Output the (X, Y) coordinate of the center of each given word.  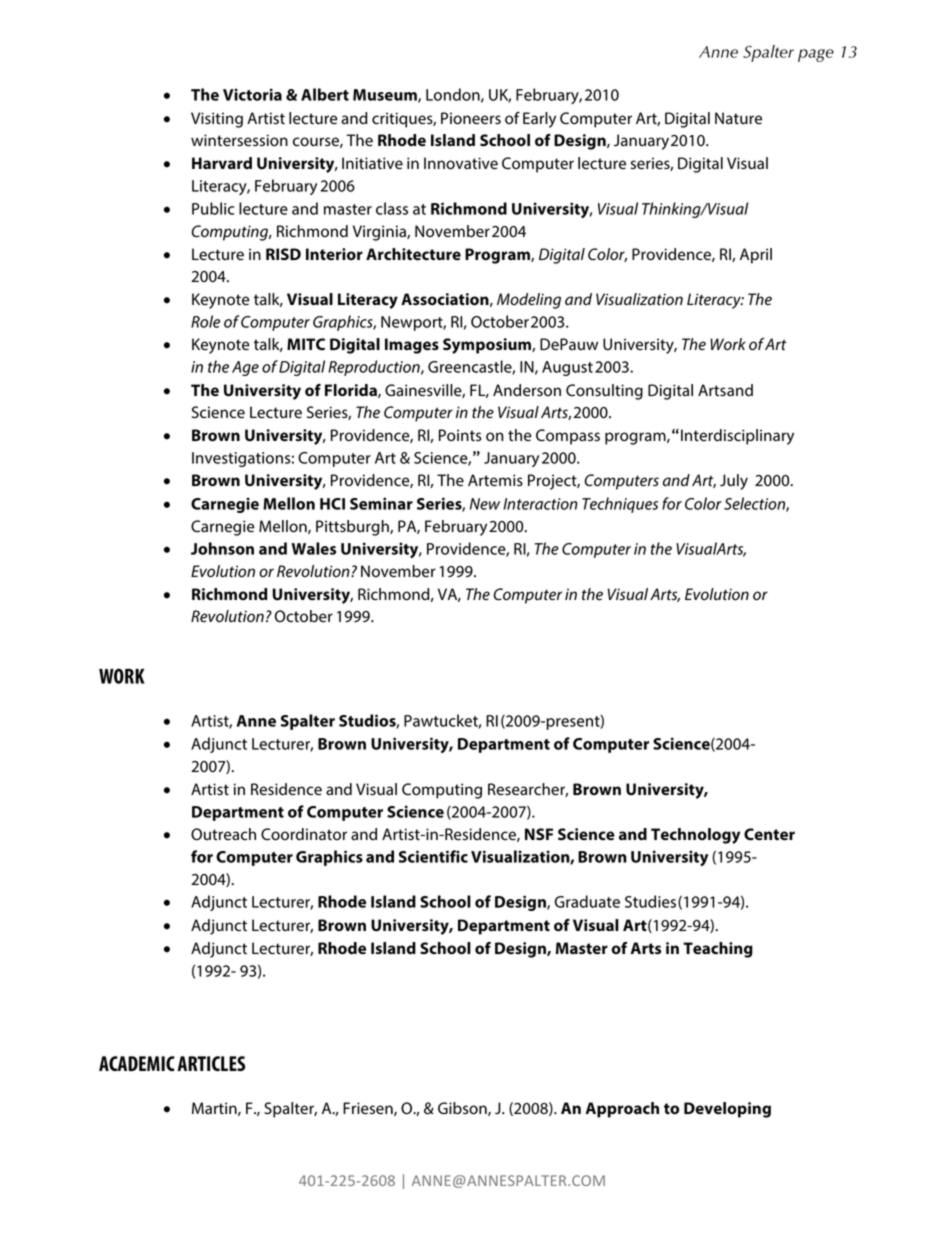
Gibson (463, 1109)
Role (205, 321)
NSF (539, 834)
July (734, 482)
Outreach (223, 834)
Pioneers (471, 118)
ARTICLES (211, 1063)
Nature (738, 118)
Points (460, 435)
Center (769, 834)
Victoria (252, 94)
